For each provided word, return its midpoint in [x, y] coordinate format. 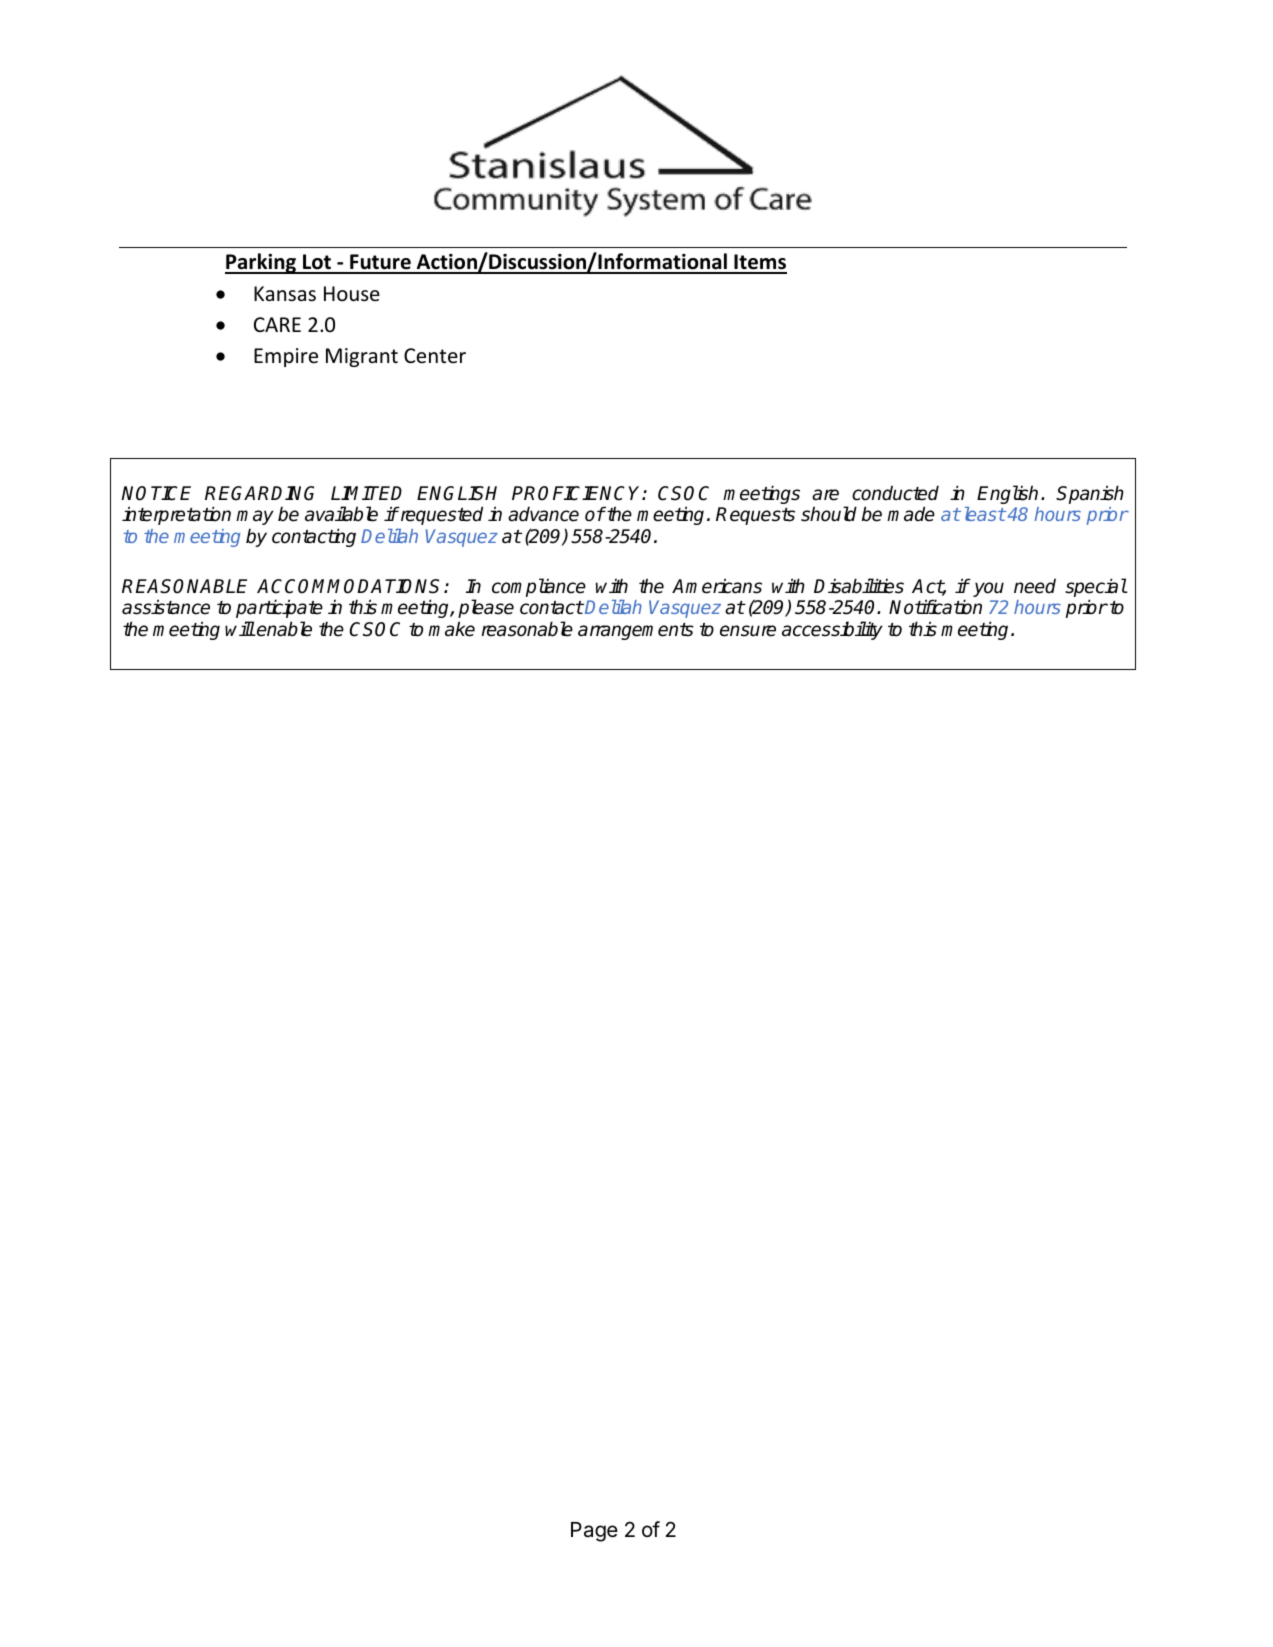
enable [283, 629]
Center [435, 356]
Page [594, 1532]
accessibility [832, 630]
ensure [748, 631]
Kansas [285, 293]
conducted [895, 493]
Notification [935, 607]
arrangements [636, 631]
